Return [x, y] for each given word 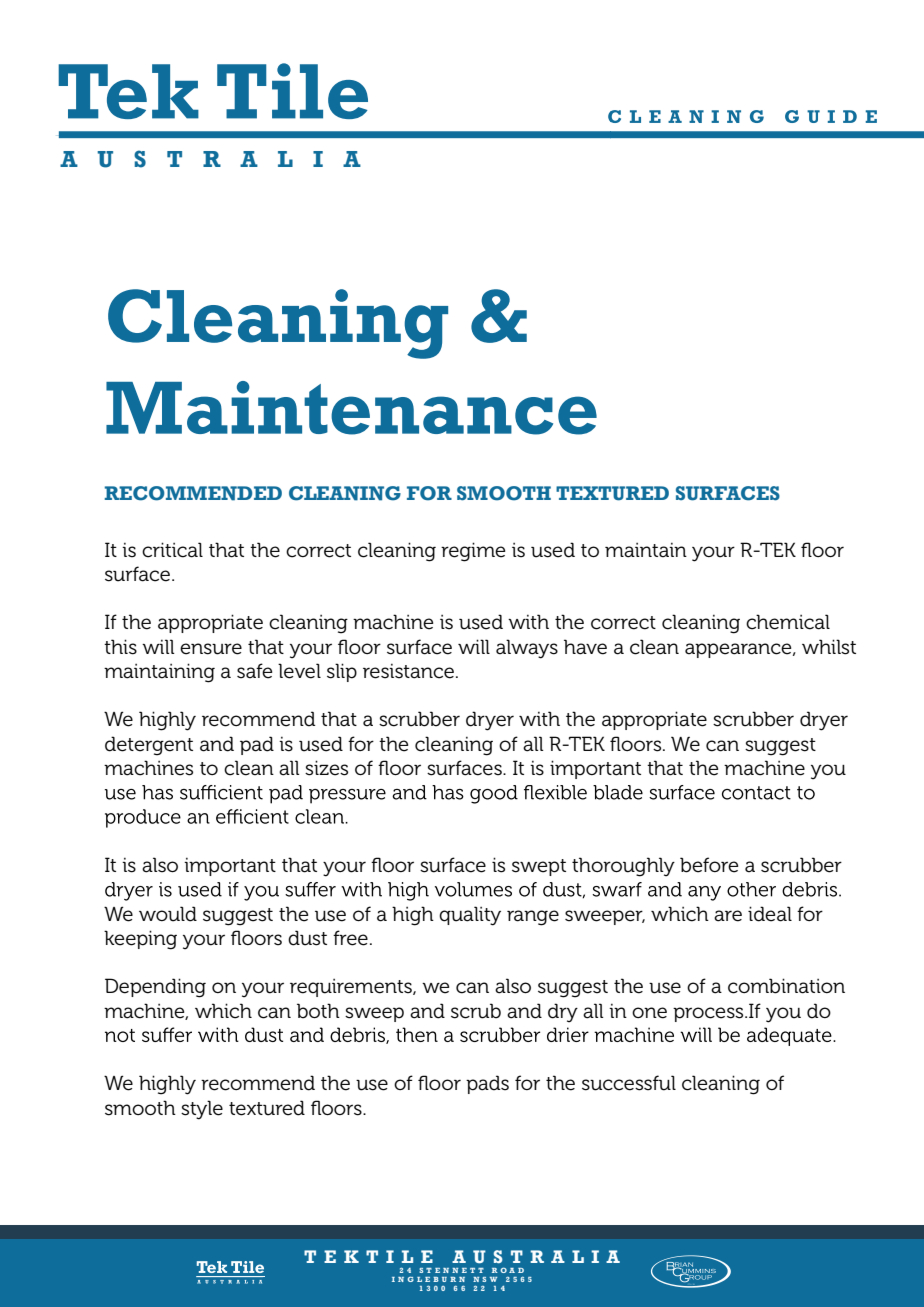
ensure [211, 649]
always [527, 649]
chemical [788, 622]
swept [539, 867]
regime [473, 552]
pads [487, 1084]
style [202, 1110]
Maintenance [351, 408]
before [709, 865]
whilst [829, 647]
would [168, 914]
